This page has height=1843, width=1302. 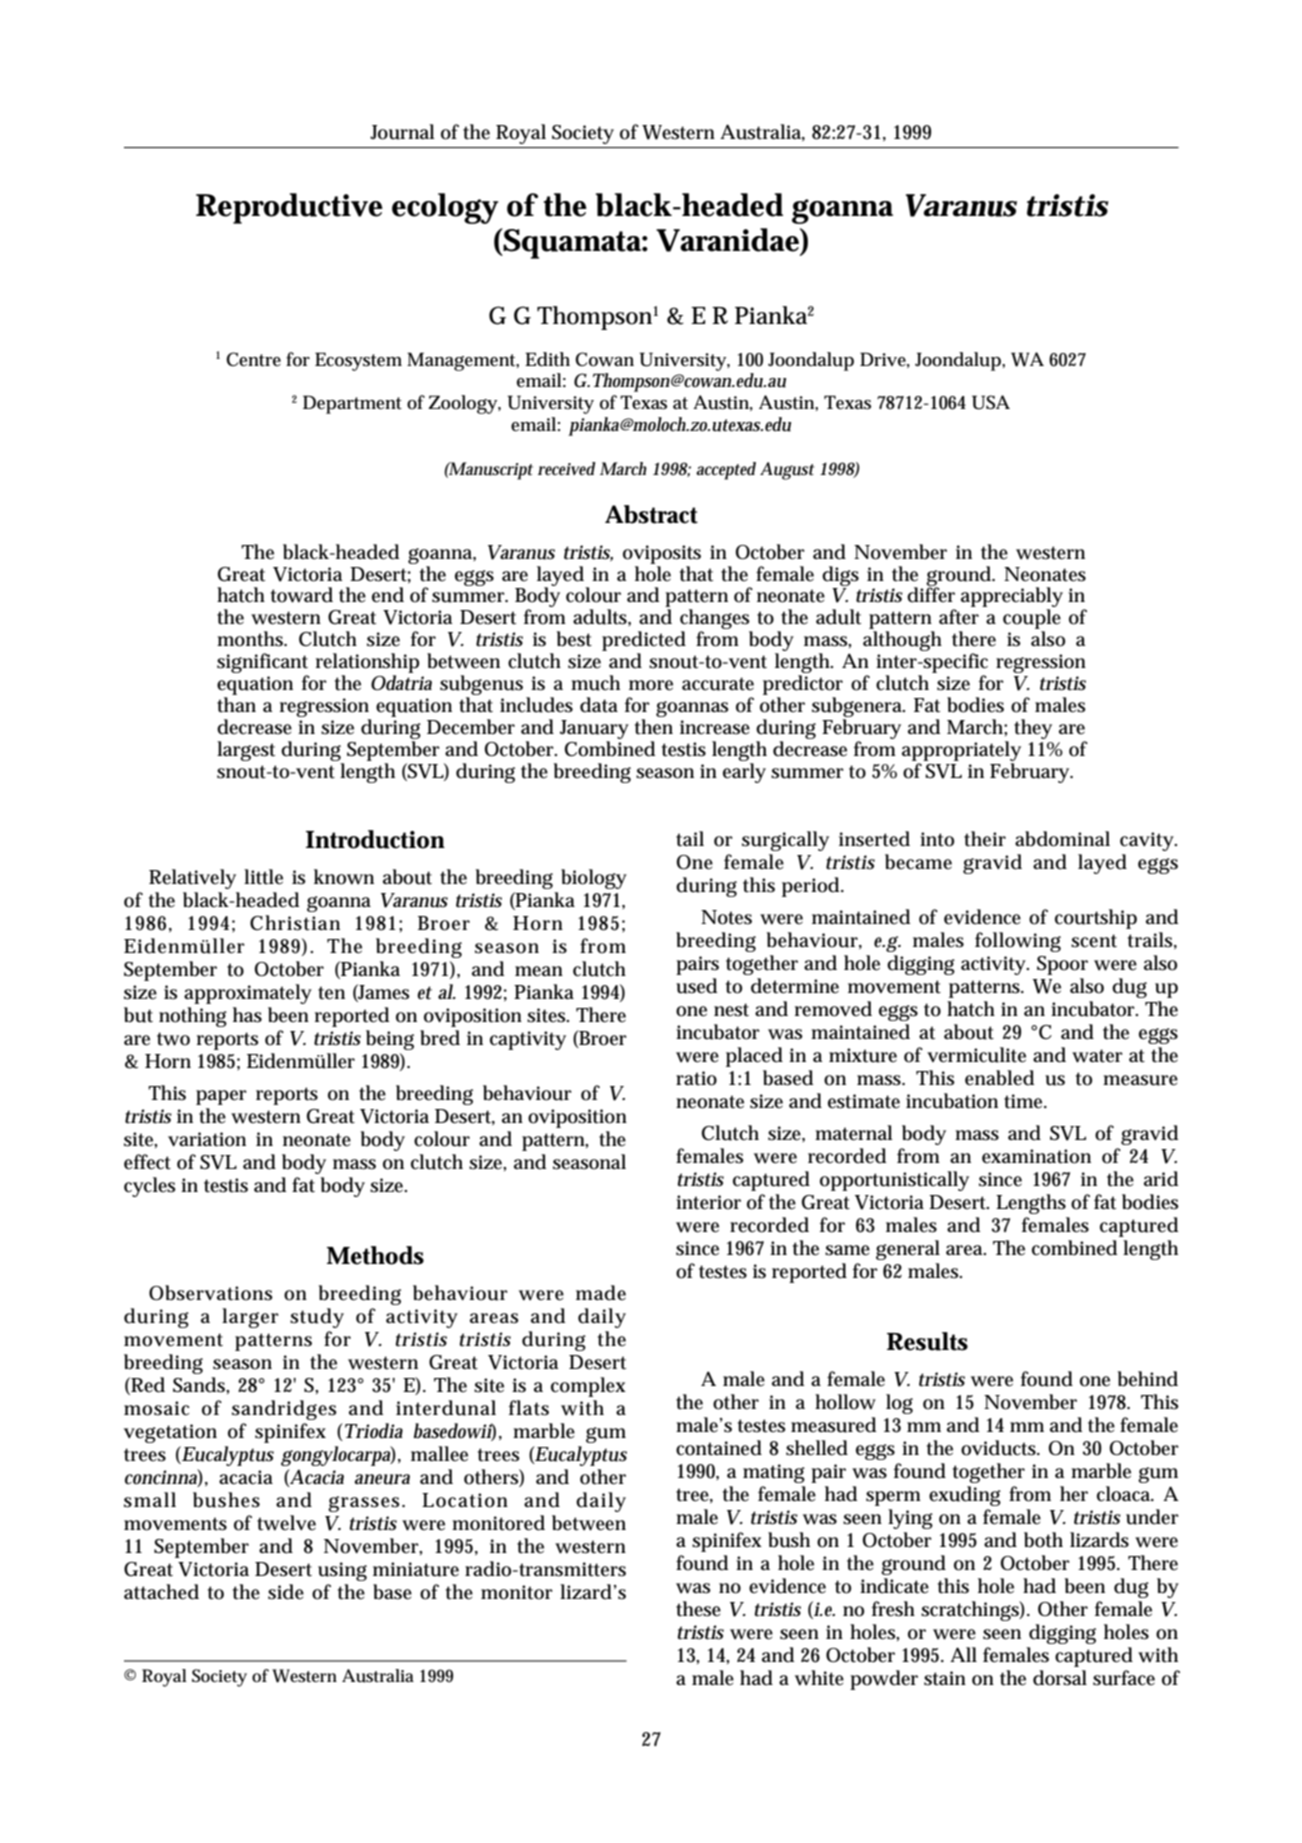 I want to click on little, so click(x=263, y=877).
